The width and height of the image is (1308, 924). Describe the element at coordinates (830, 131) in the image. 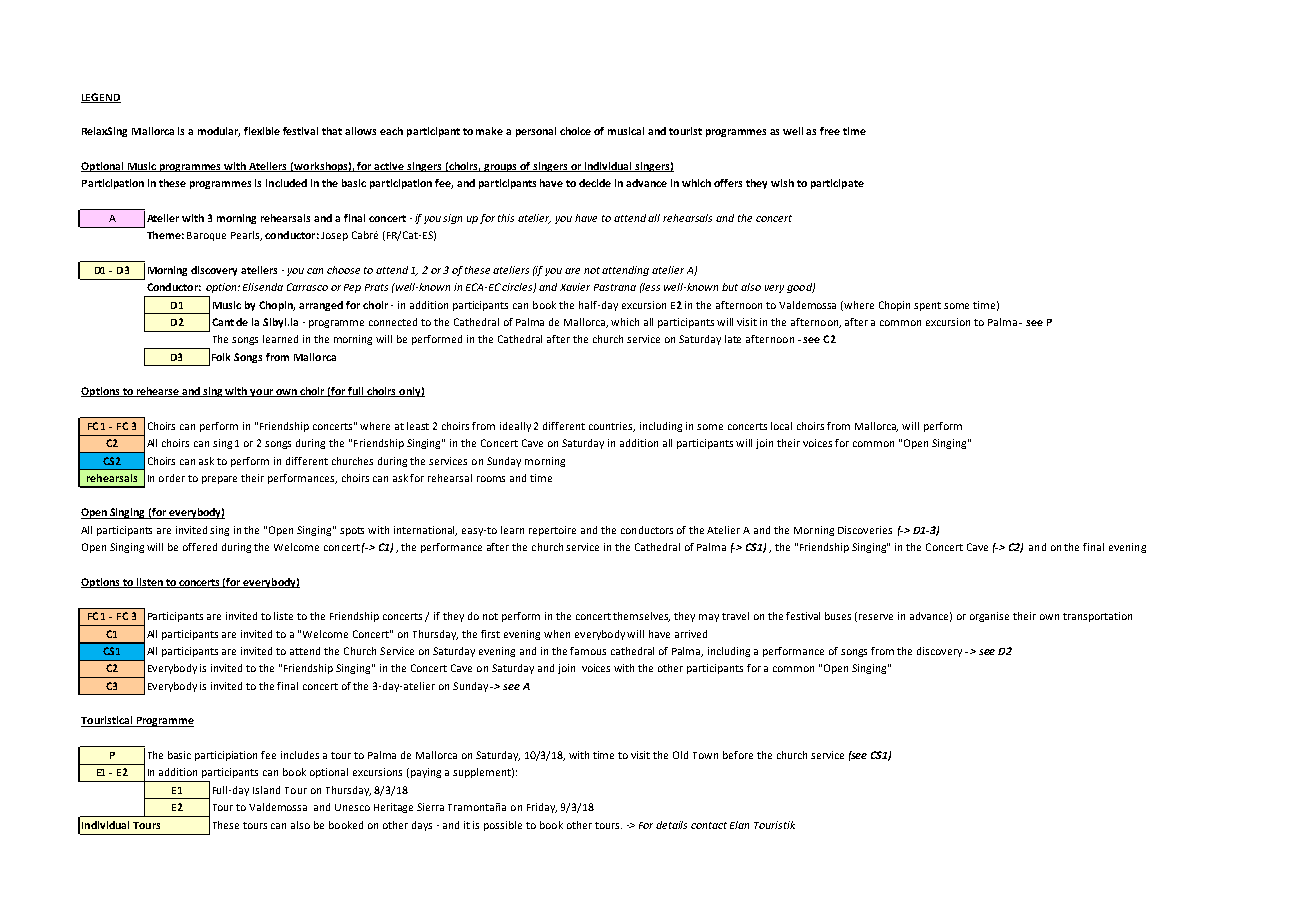

I see `free` at that location.
